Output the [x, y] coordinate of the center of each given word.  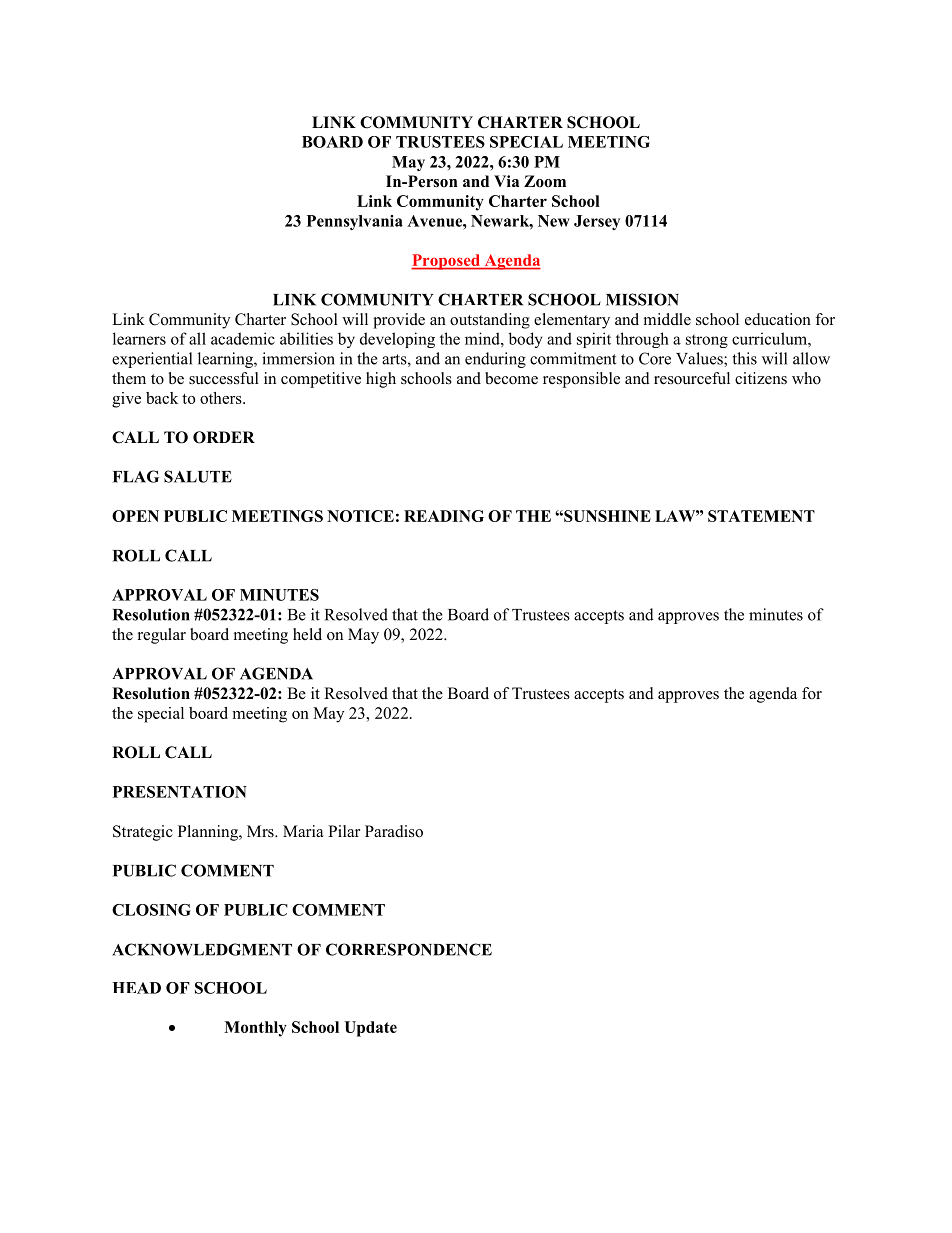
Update [370, 1029]
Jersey [597, 222]
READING [444, 516]
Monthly [255, 1029]
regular [162, 636]
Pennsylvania [355, 222]
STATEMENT [761, 516]
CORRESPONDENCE [409, 949]
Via [506, 181]
